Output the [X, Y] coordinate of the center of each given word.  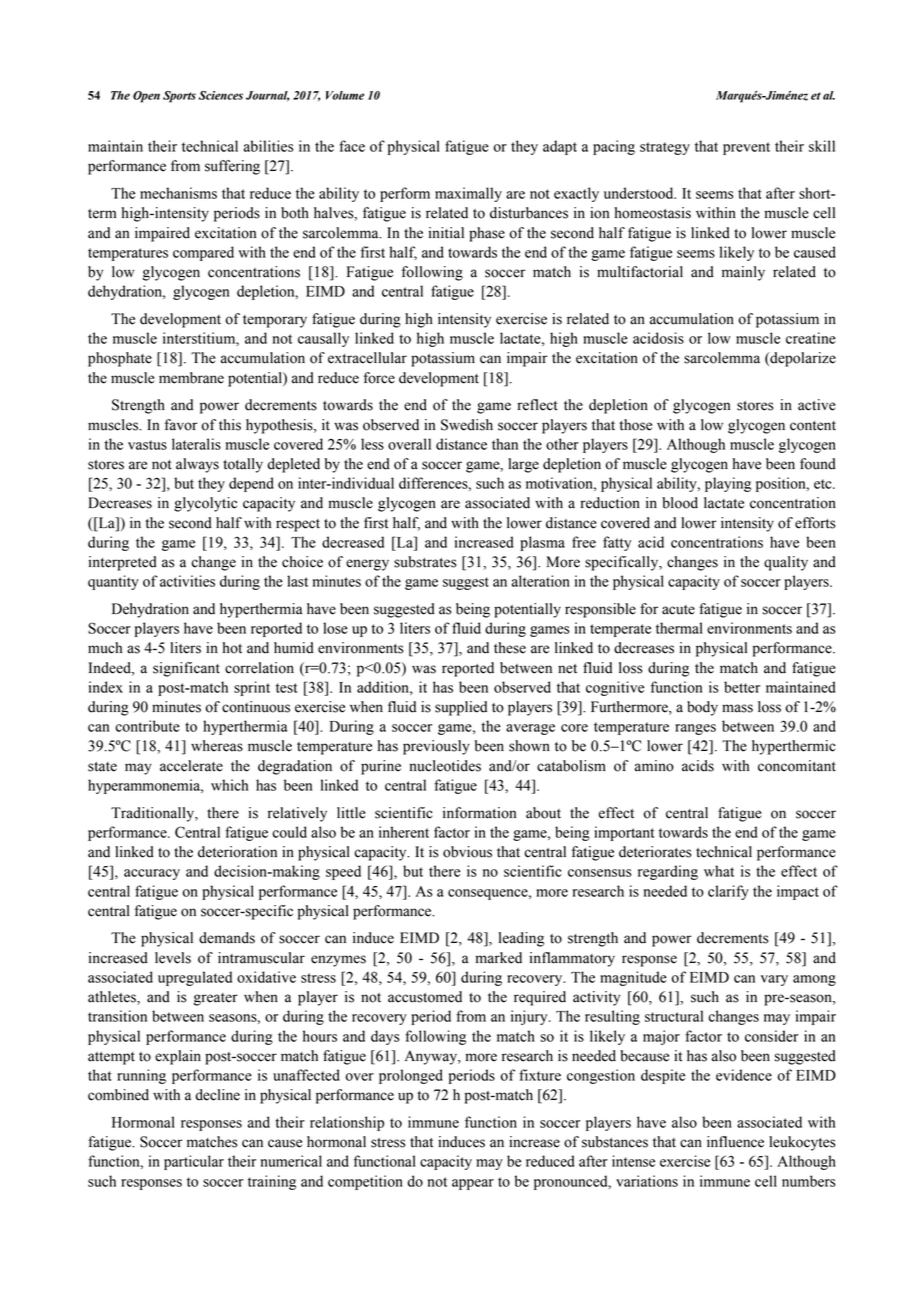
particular [194, 1162]
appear [473, 1184]
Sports [179, 97]
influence [735, 1142]
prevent [746, 148]
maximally [468, 194]
